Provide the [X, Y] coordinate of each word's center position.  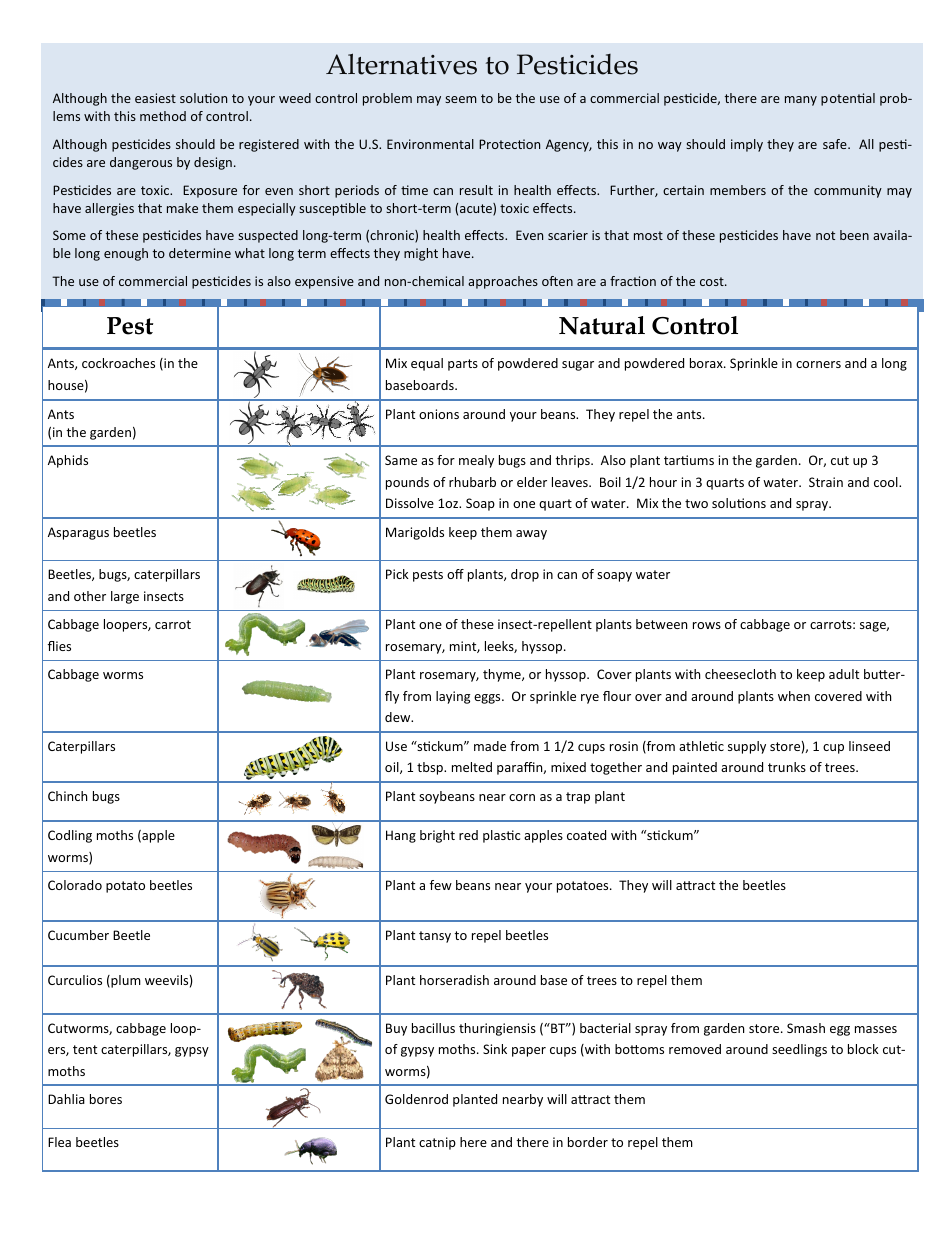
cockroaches [118, 363]
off [455, 574]
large [125, 597]
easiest [155, 98]
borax [707, 363]
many [801, 101]
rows [707, 625]
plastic [501, 836]
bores [106, 1099]
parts [463, 365]
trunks [787, 767]
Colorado [75, 885]
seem [461, 99]
